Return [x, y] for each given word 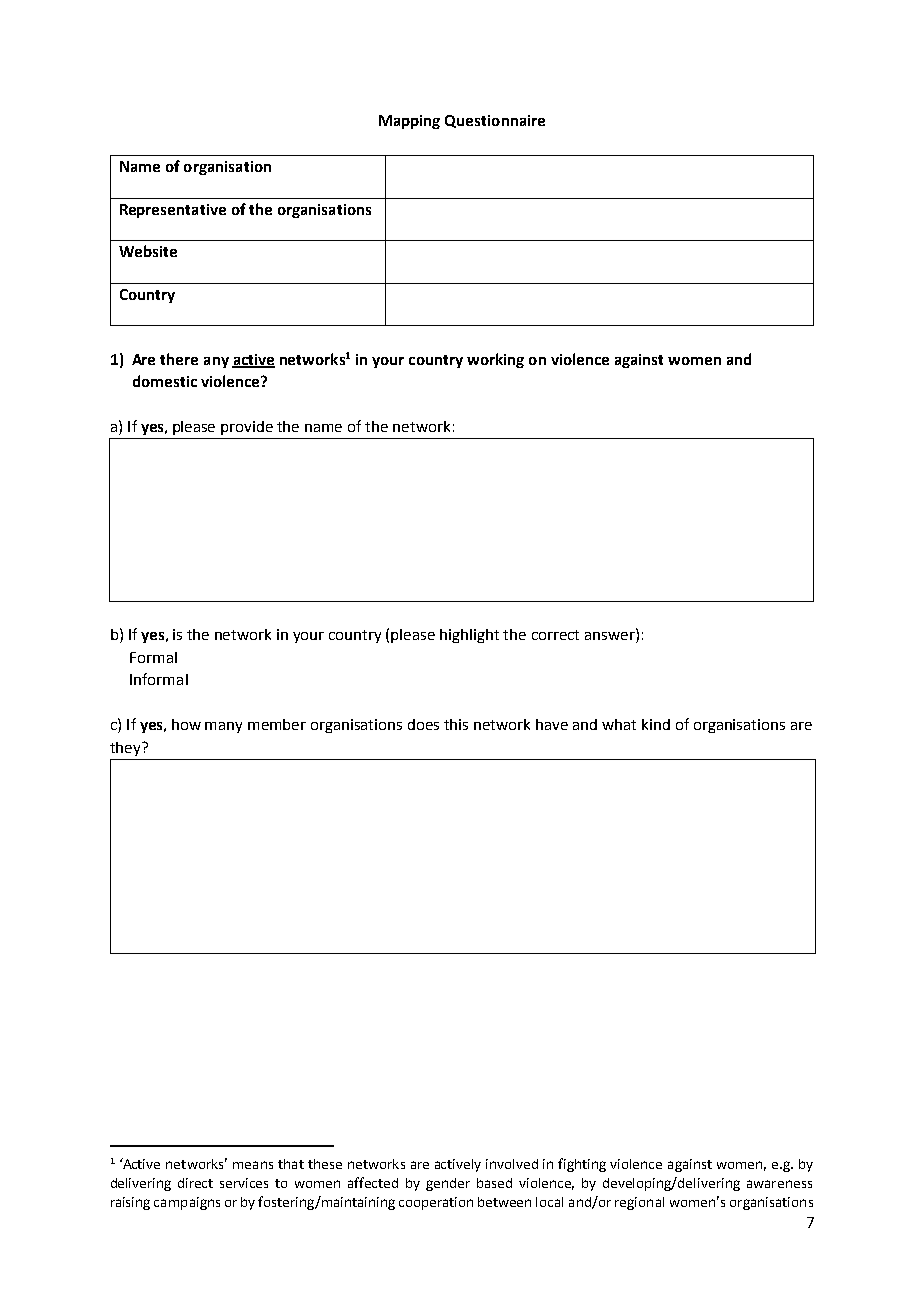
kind [656, 724]
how [186, 724]
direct [195, 1183]
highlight [469, 636]
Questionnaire [495, 121]
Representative [173, 211]
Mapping [409, 122]
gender [448, 1184]
